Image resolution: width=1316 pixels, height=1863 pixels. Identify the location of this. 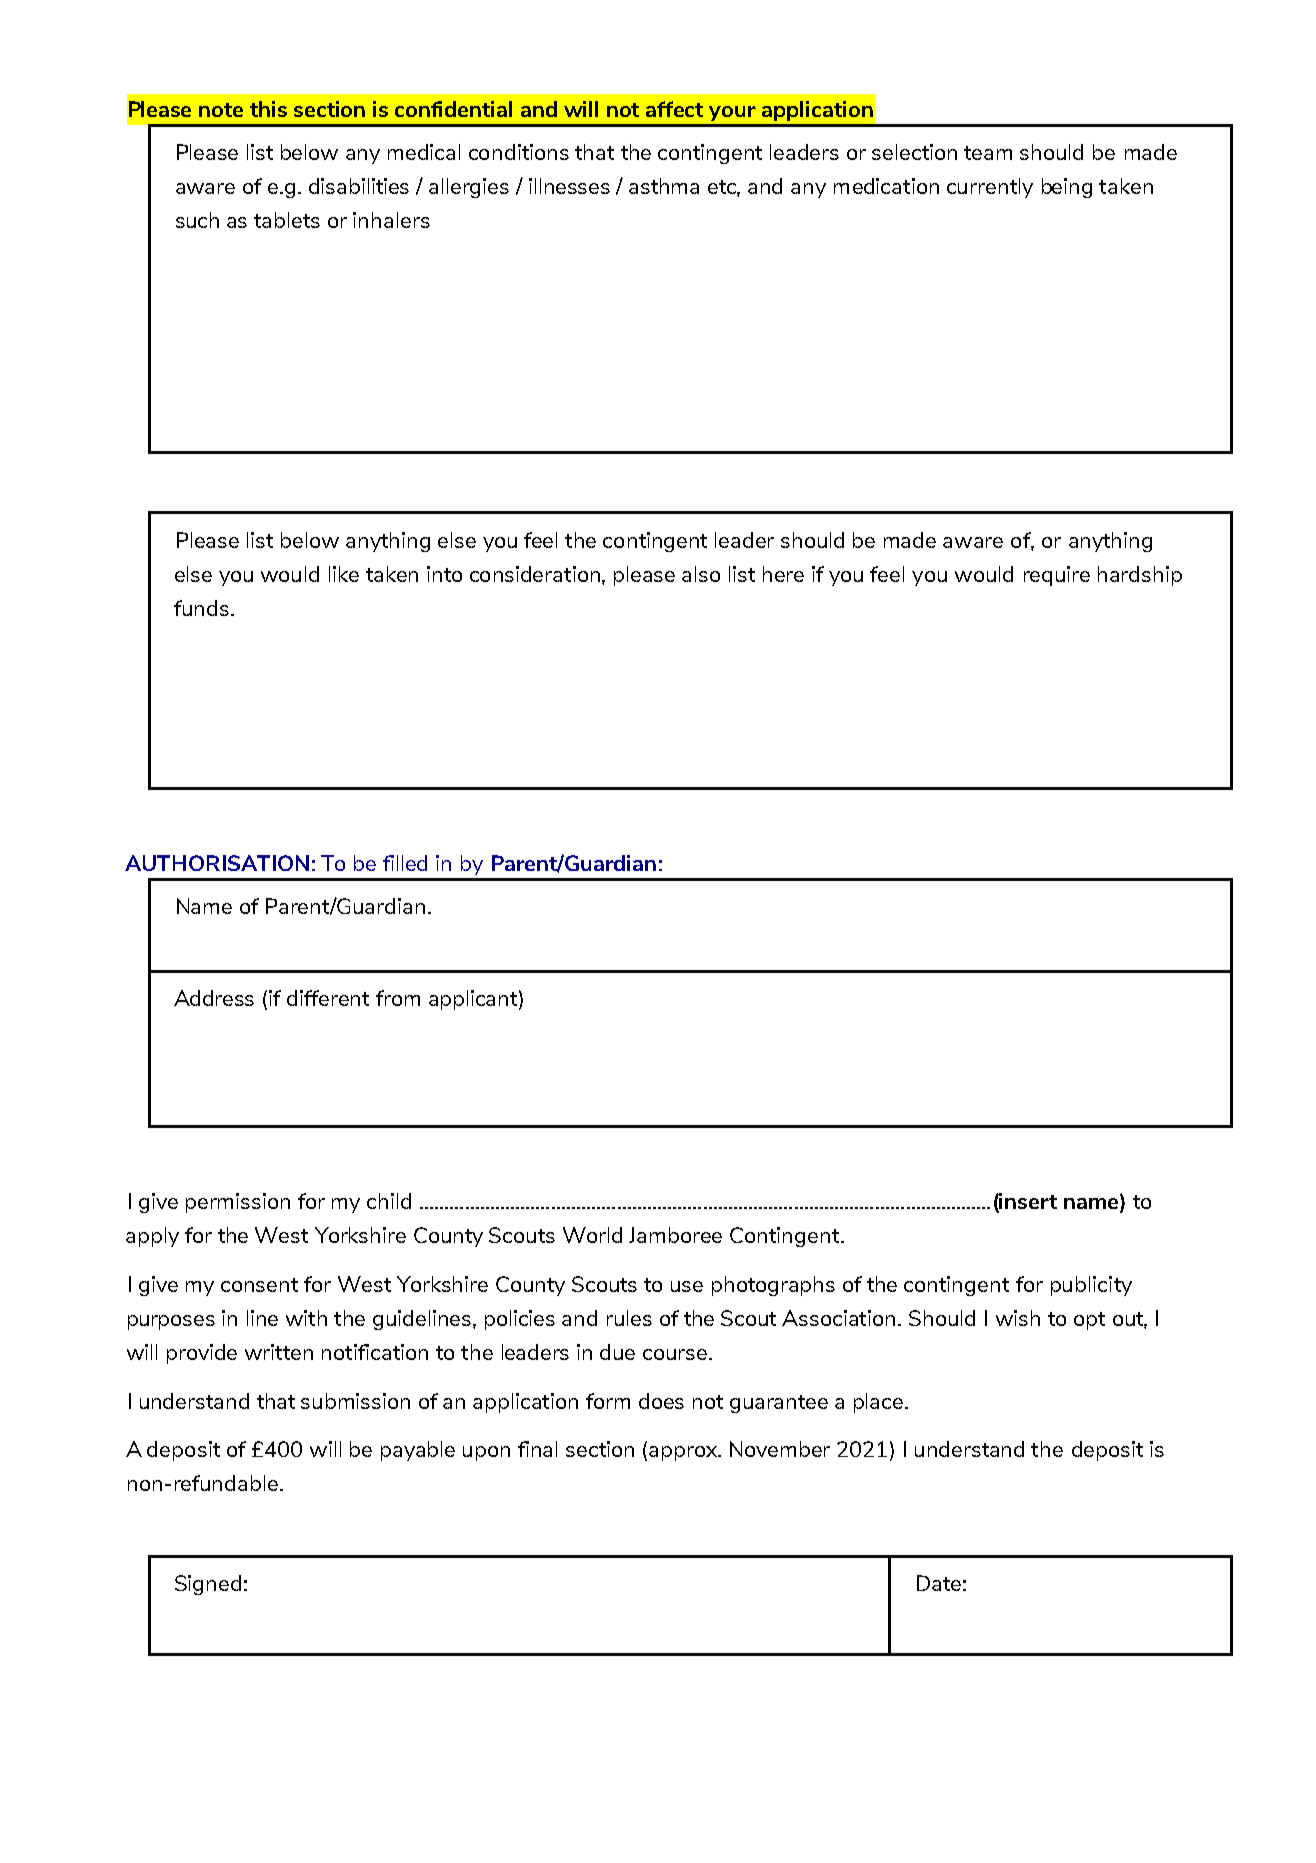
(268, 109).
